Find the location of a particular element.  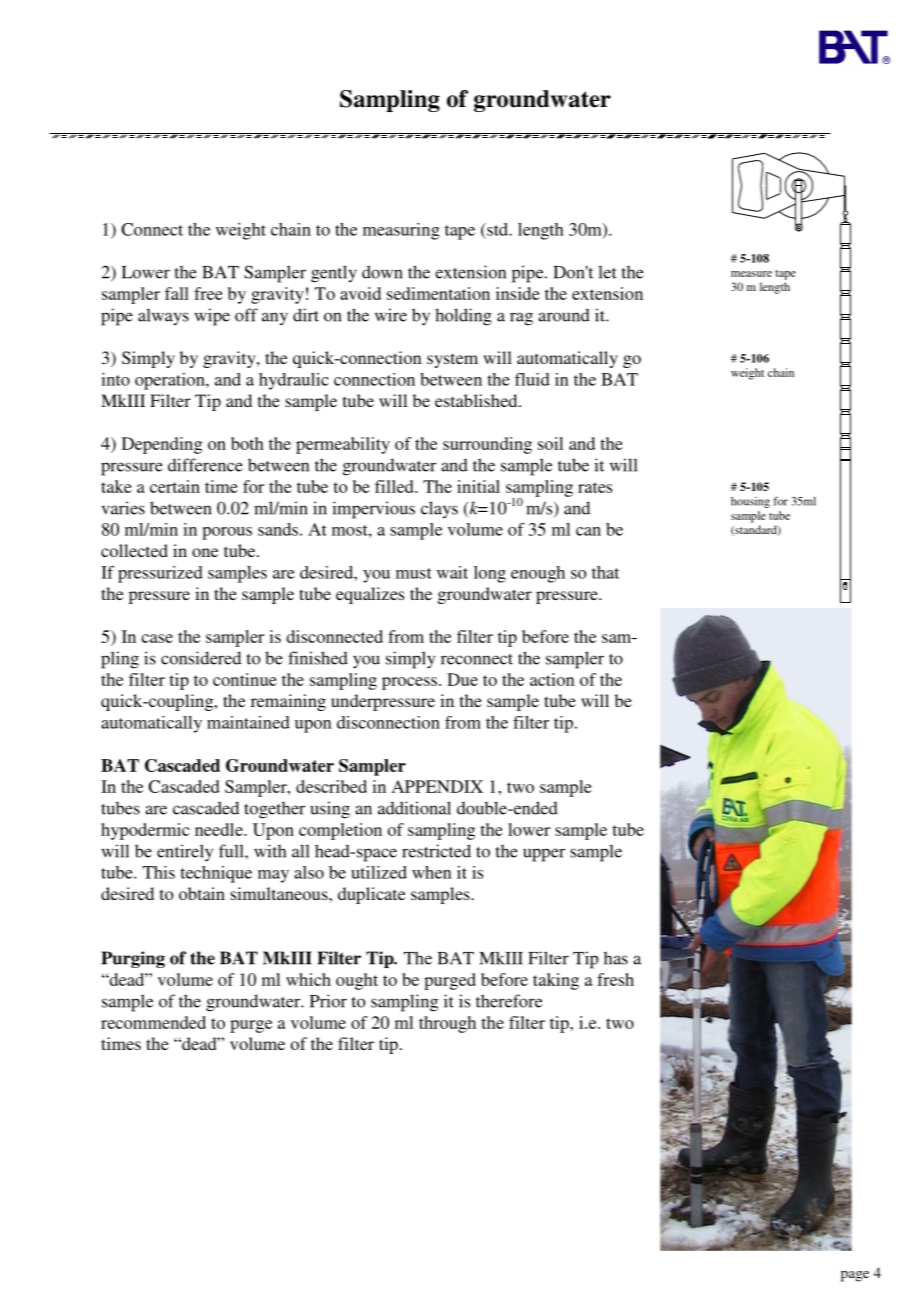

free is located at coordinates (208, 293).
